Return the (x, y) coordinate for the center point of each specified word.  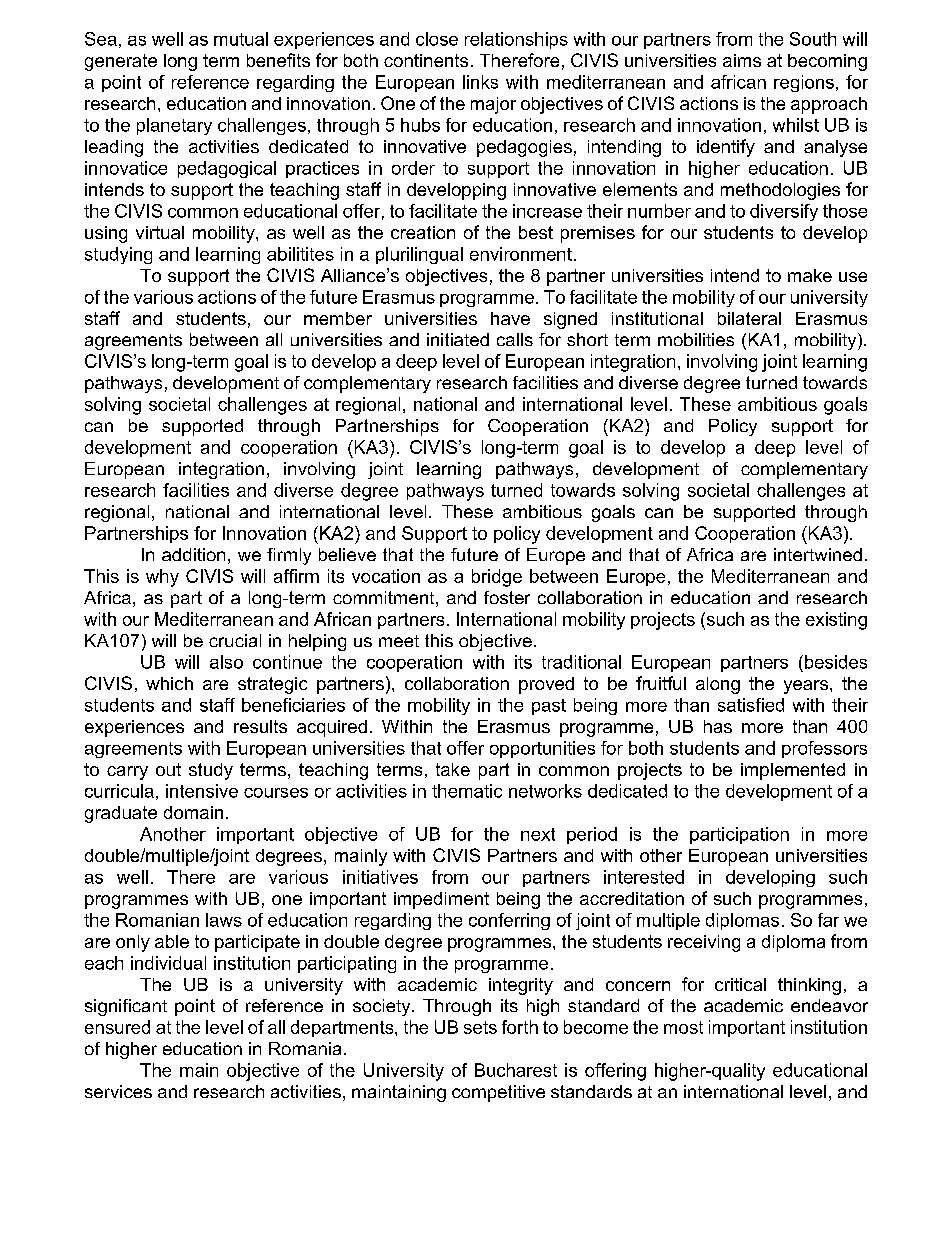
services (118, 1091)
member (338, 318)
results (260, 726)
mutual (241, 39)
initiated (458, 339)
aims (742, 60)
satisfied (751, 705)
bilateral (749, 318)
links (480, 82)
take (453, 769)
